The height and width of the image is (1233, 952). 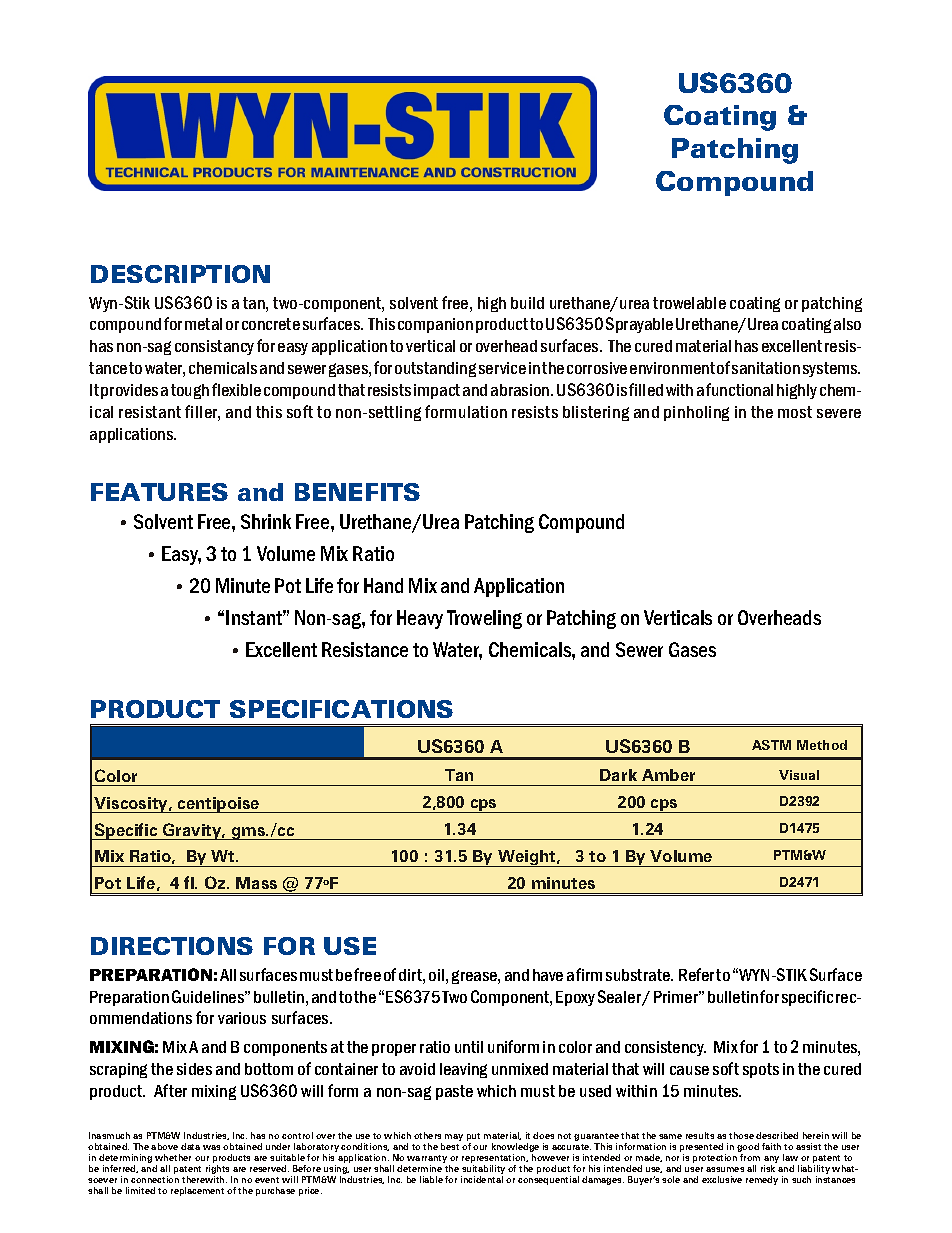 What do you see at coordinates (450, 1146) in the image?
I see `best` at bounding box center [450, 1146].
